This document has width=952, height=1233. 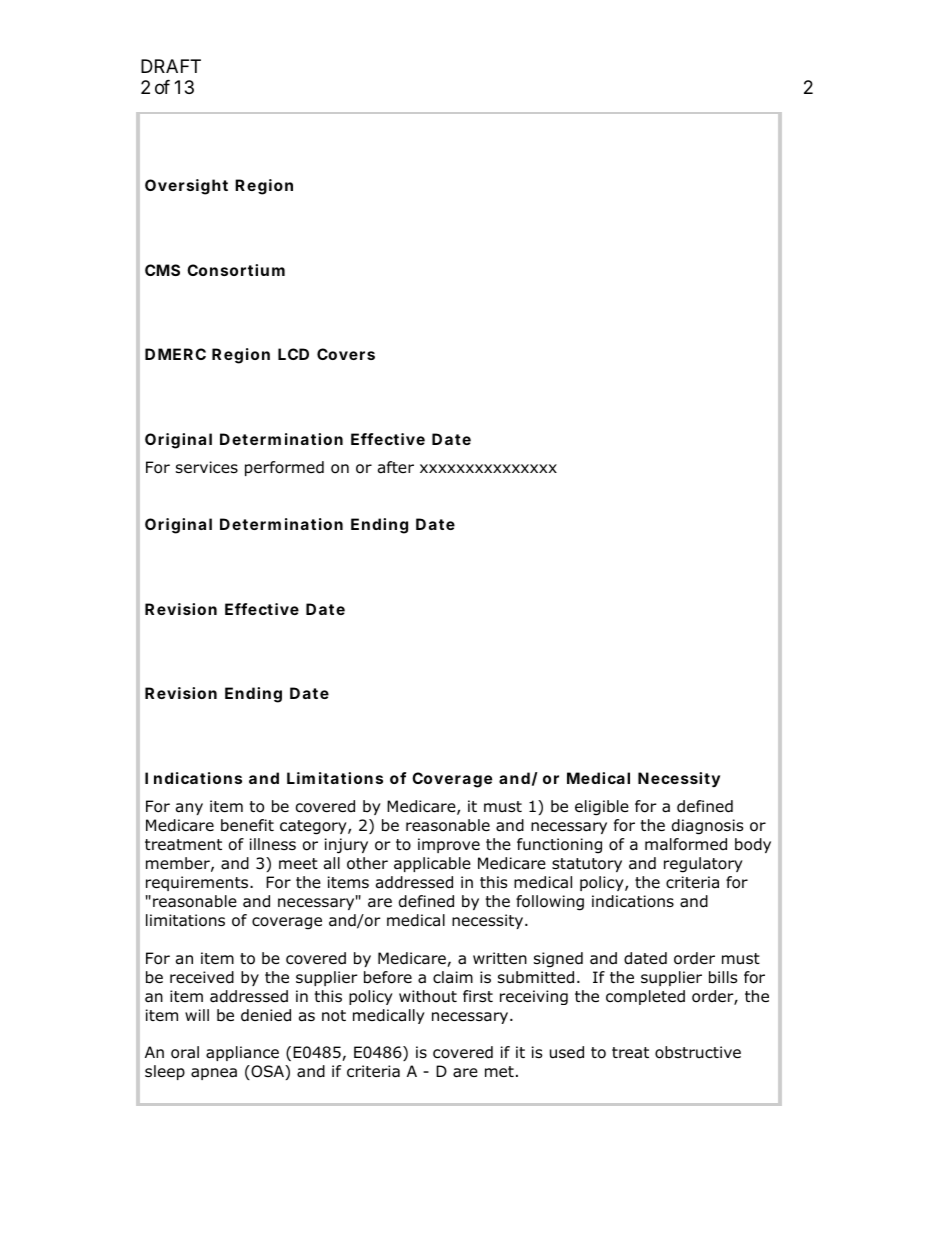 What do you see at coordinates (499, 1071) in the document?
I see `met` at bounding box center [499, 1071].
